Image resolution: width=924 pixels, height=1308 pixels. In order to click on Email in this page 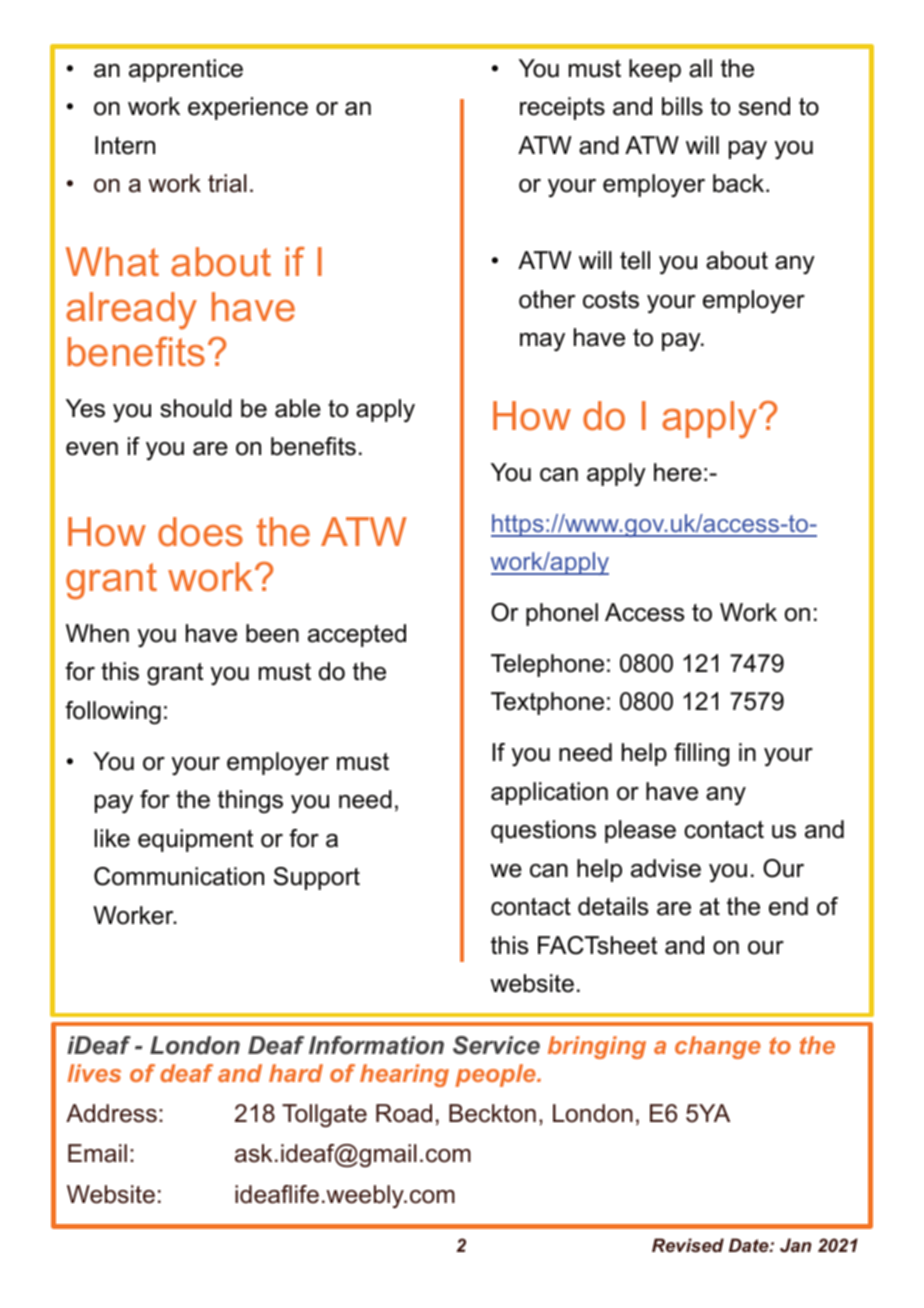, I will do `click(97, 1153)`.
